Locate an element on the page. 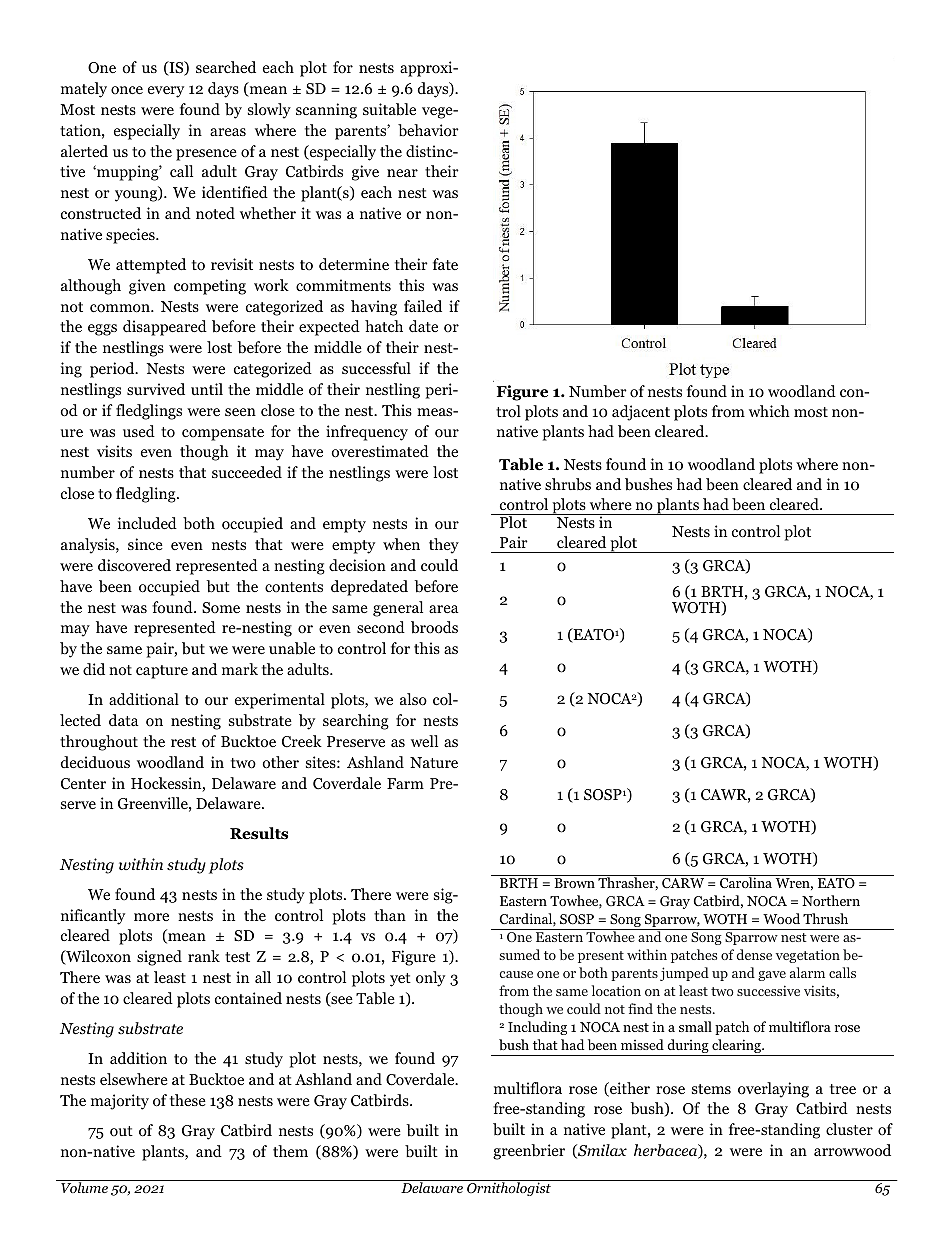 This document has height=1233, width=952. every is located at coordinates (166, 92).
